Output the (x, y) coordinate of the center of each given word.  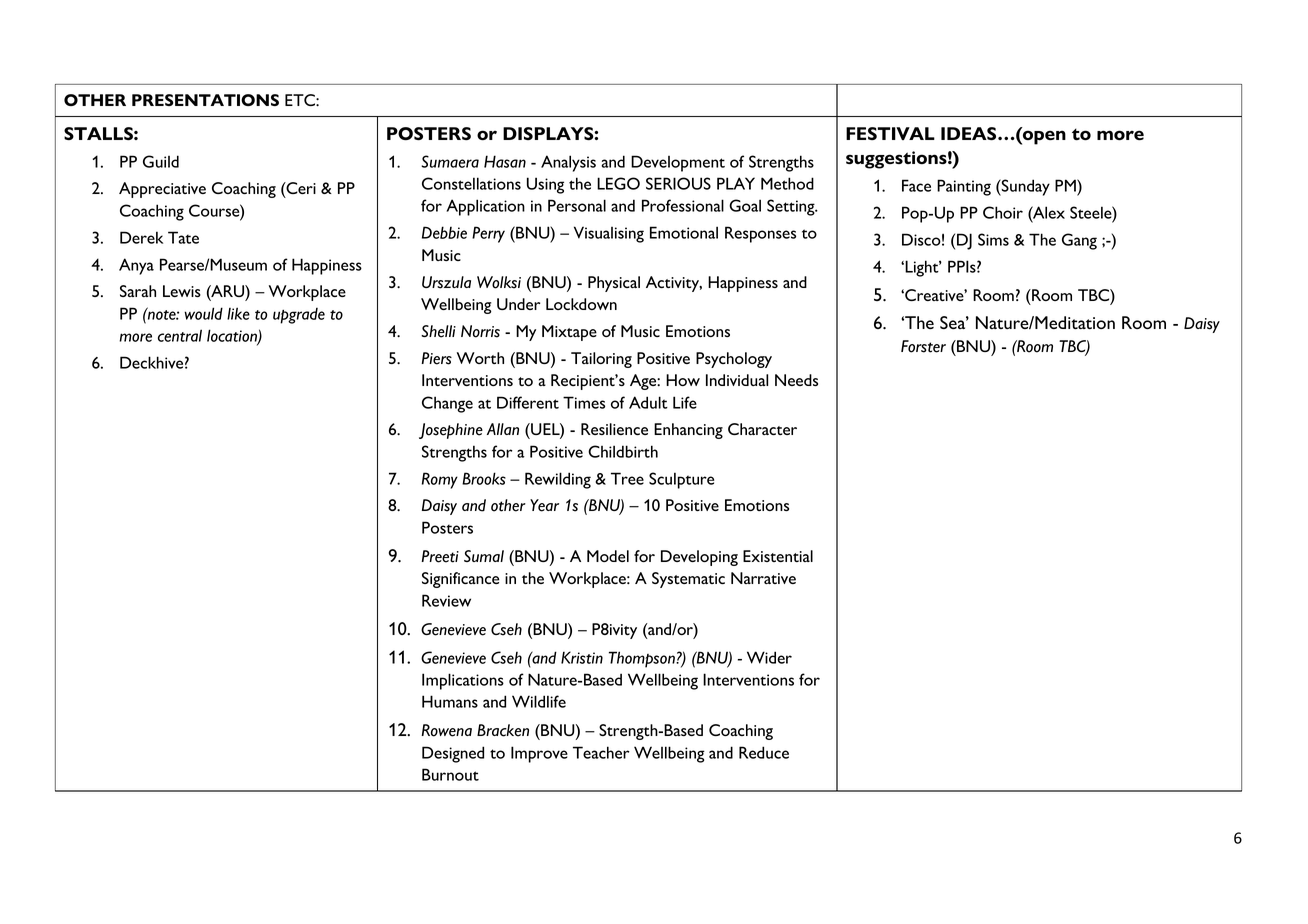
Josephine (451, 431)
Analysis (568, 163)
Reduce (764, 752)
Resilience (614, 429)
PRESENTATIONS (205, 100)
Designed (453, 754)
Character (762, 429)
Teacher (601, 752)
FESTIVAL (890, 133)
